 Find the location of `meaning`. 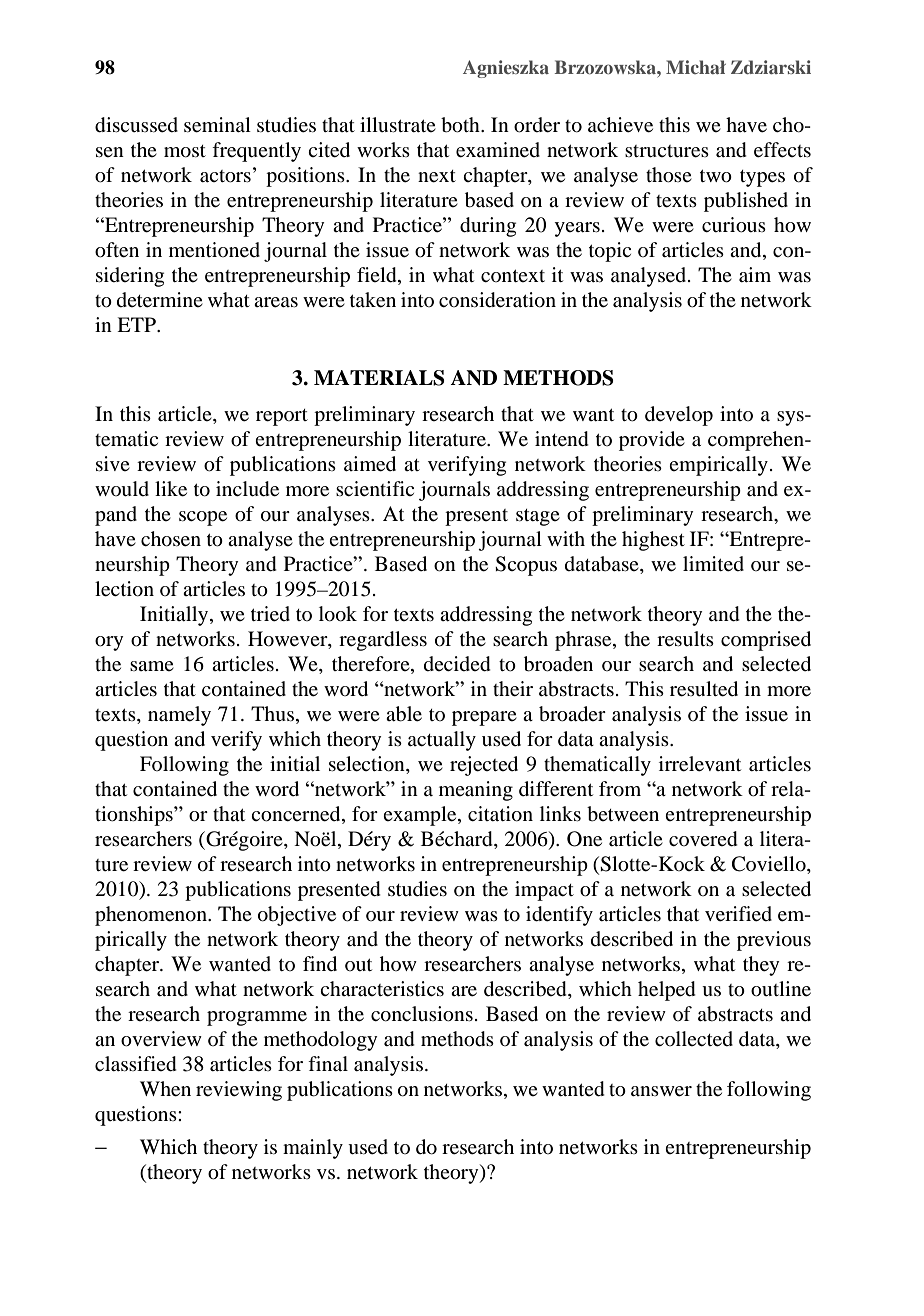

meaning is located at coordinates (476, 791).
